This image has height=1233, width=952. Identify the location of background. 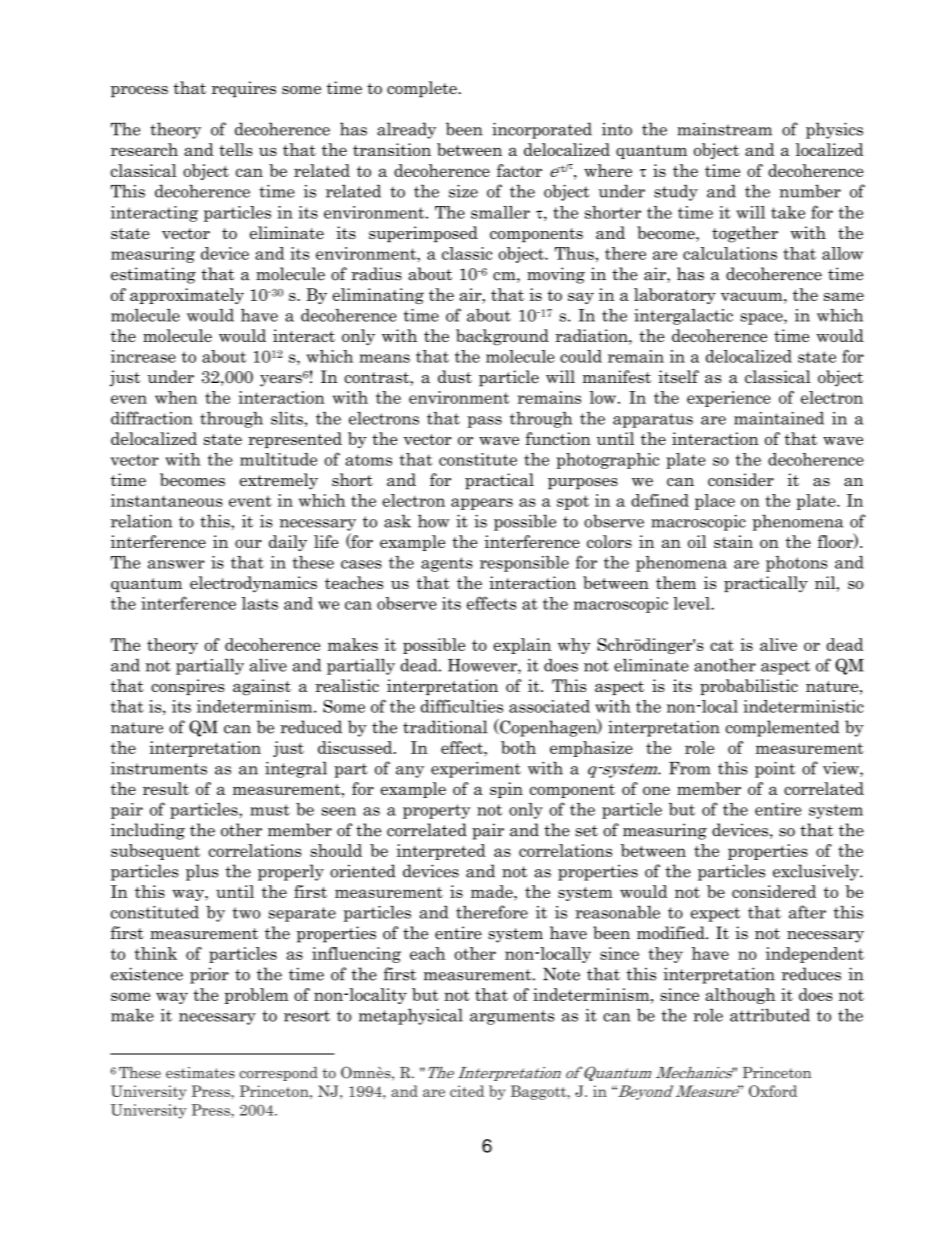
(502, 337).
